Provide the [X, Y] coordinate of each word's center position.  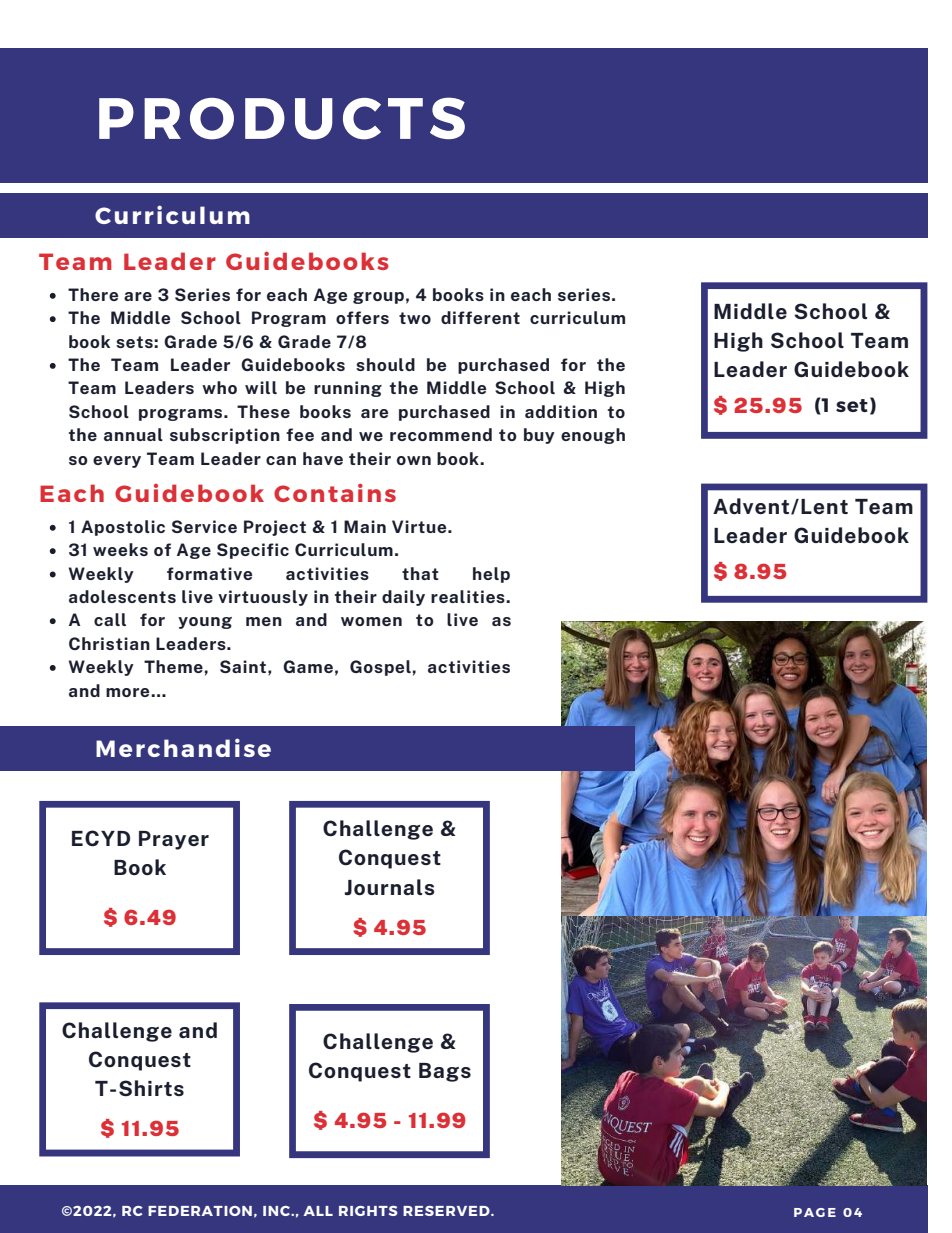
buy [539, 436]
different [480, 317]
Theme [173, 666]
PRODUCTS [282, 118]
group [378, 298]
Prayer [174, 840]
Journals [390, 887]
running [348, 389]
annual [133, 434]
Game [308, 666]
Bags [445, 1072]
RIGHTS [368, 1211]
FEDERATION [200, 1211]
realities [469, 596]
